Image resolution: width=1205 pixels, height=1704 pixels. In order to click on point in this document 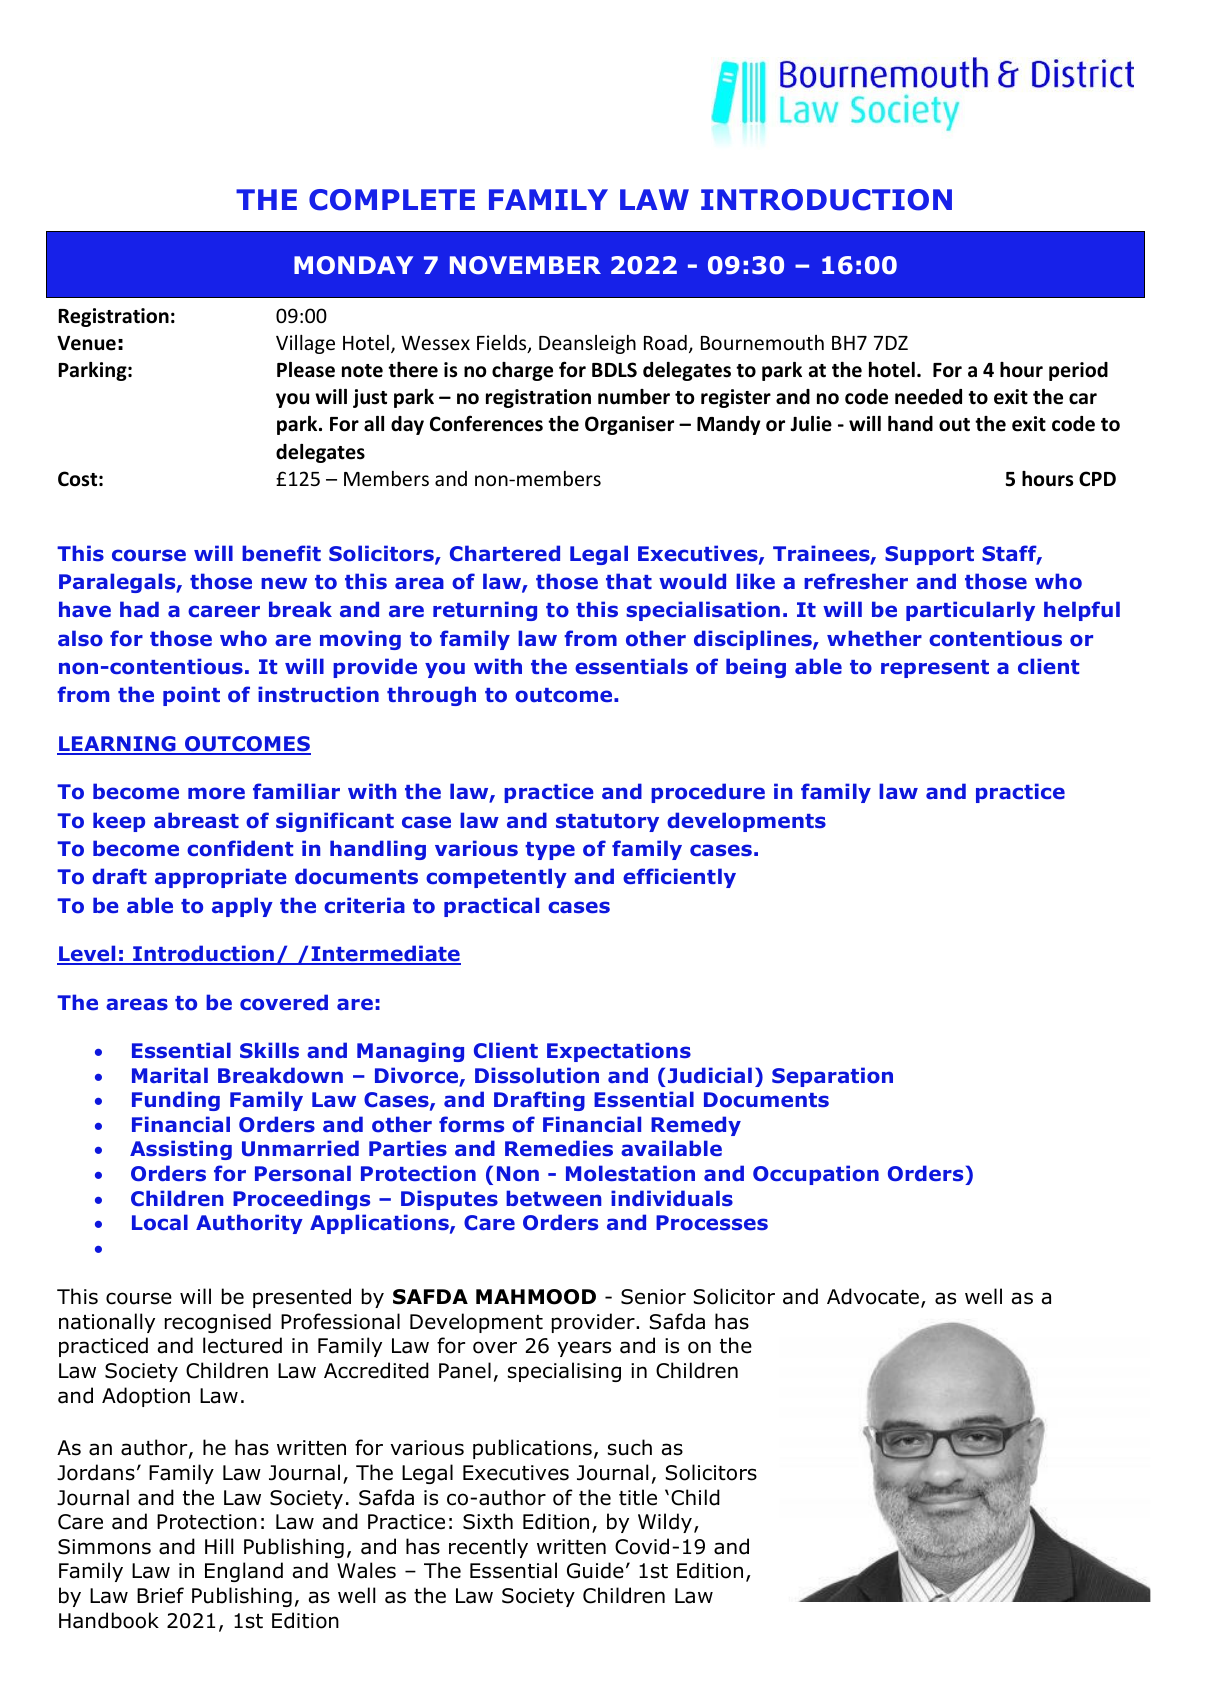, I will do `click(191, 696)`.
